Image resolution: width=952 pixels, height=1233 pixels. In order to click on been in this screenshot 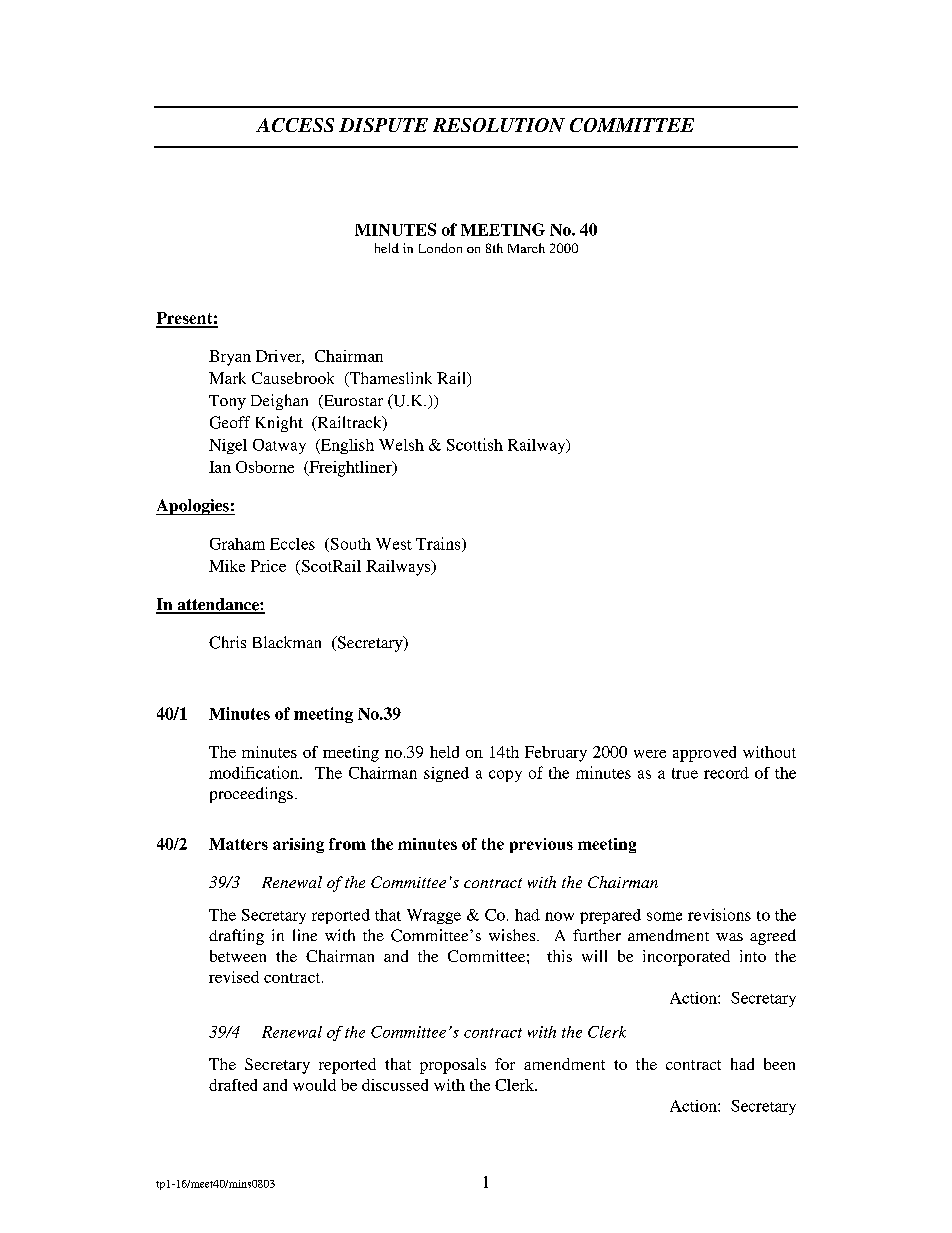, I will do `click(779, 1064)`.
